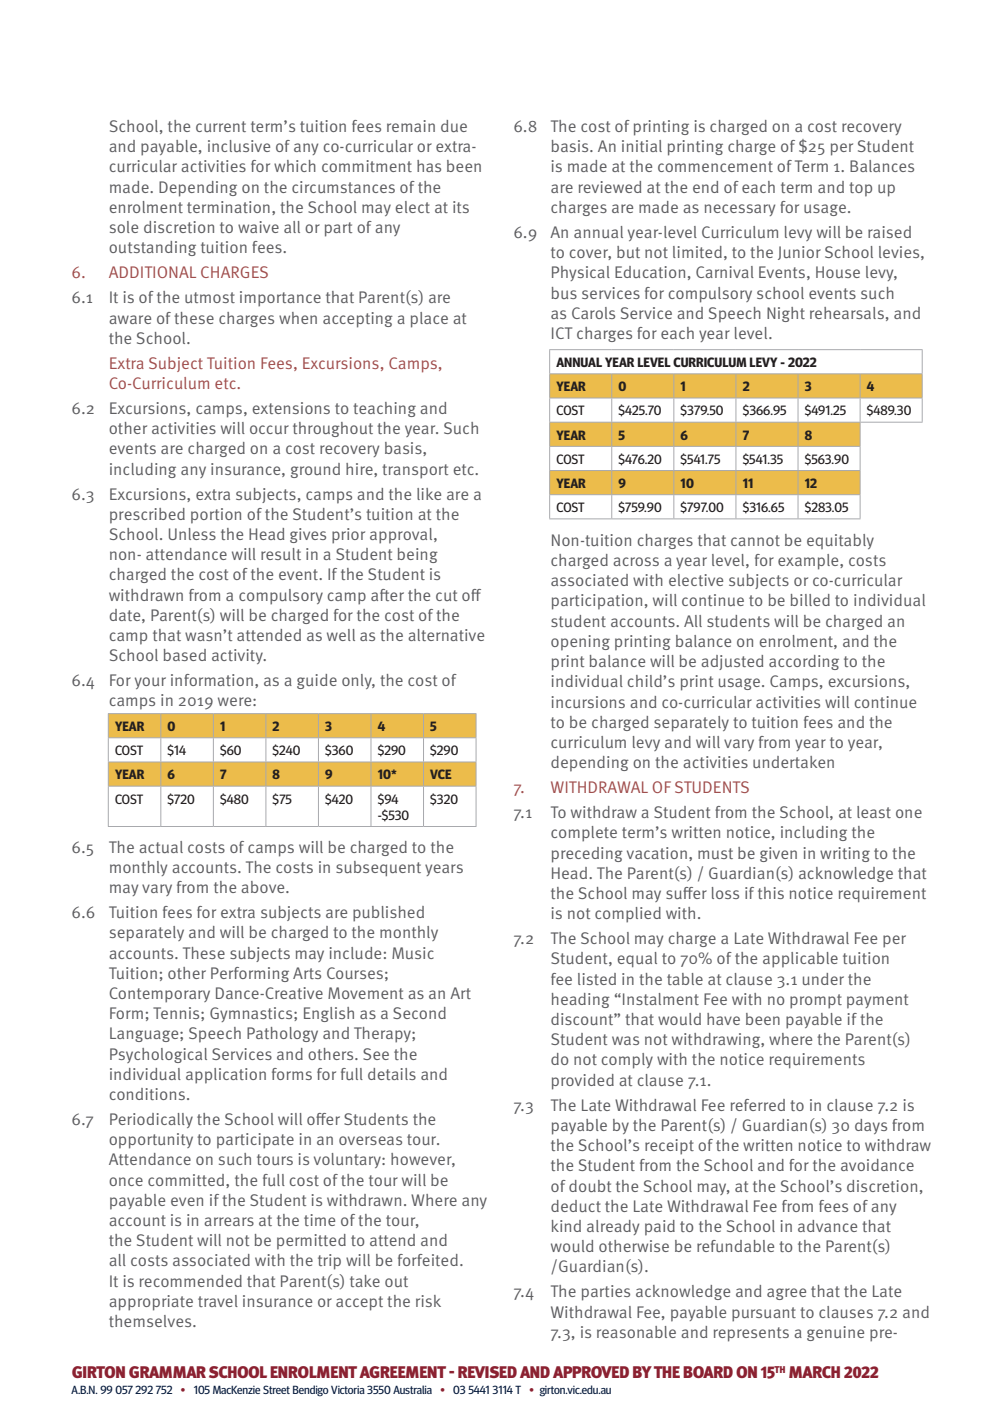 The image size is (1003, 1418). What do you see at coordinates (167, 1372) in the document?
I see `GRAMMAR` at bounding box center [167, 1372].
